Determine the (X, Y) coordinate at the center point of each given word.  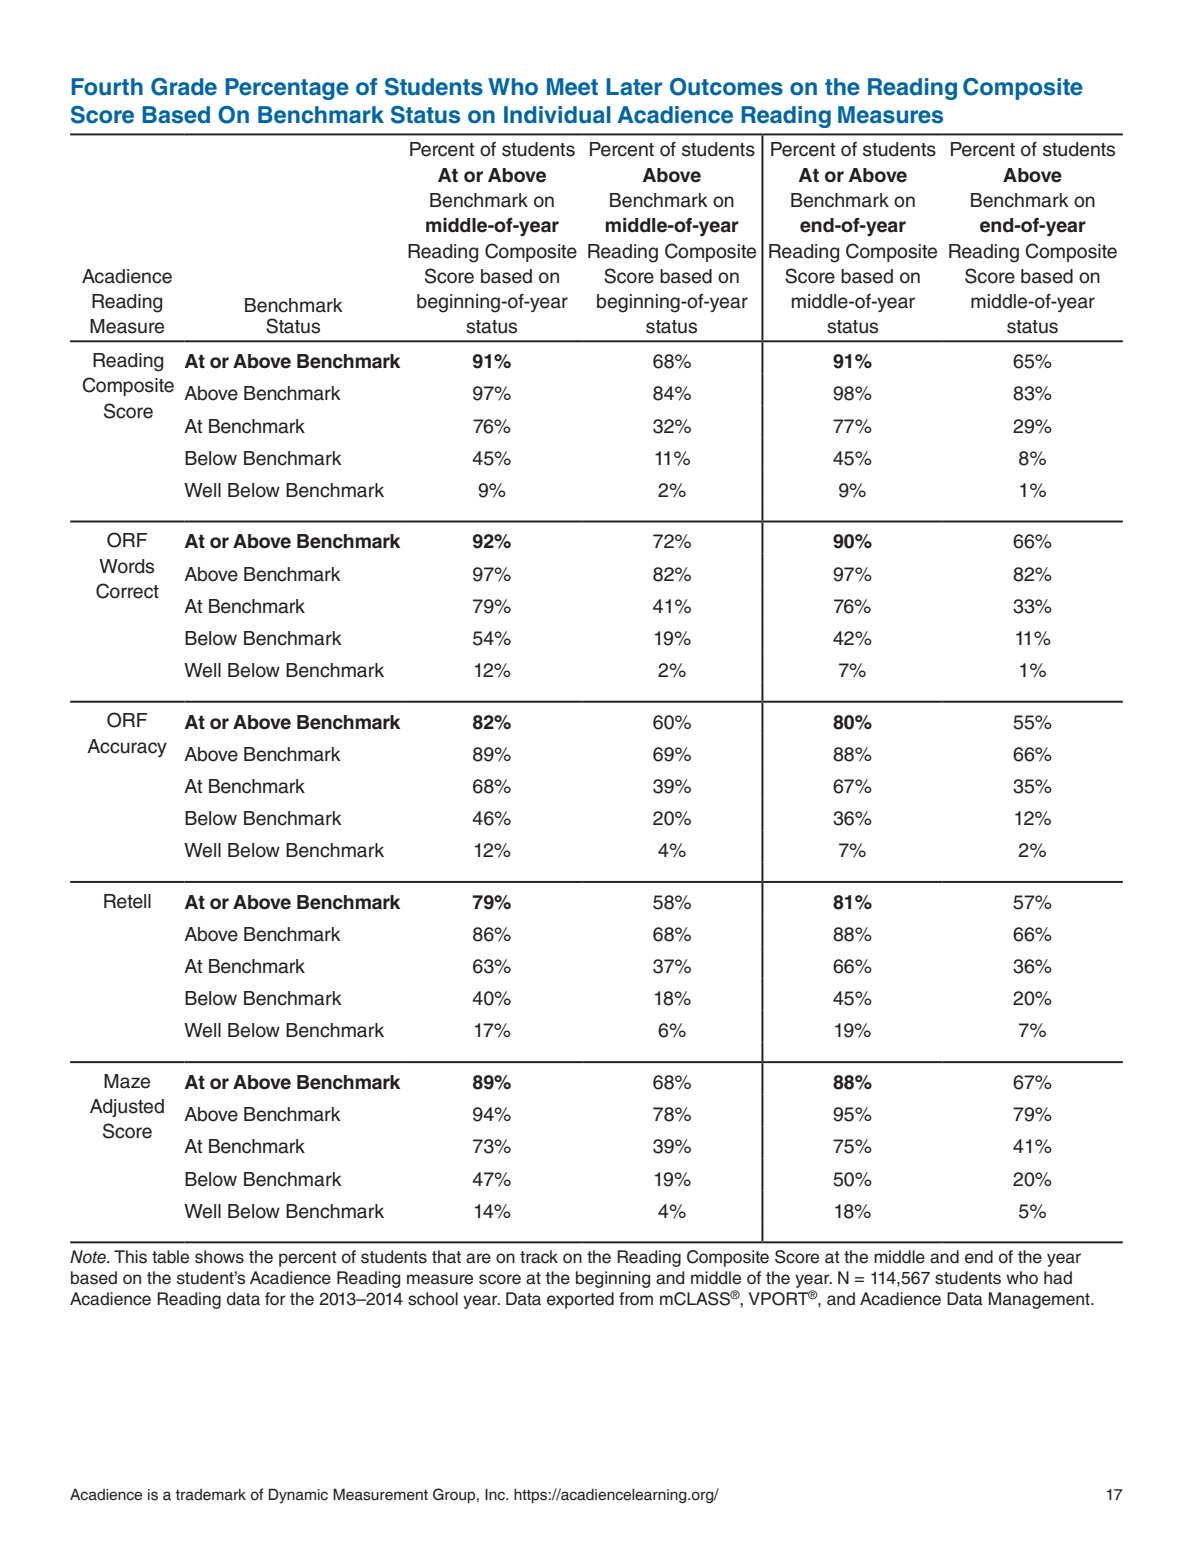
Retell (127, 901)
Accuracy (127, 748)
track (539, 1257)
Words (126, 566)
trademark (210, 1495)
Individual (557, 115)
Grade (184, 87)
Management (1040, 1300)
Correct (127, 591)
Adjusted (127, 1108)
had (1058, 1278)
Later (634, 87)
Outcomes (726, 87)
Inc (496, 1494)
